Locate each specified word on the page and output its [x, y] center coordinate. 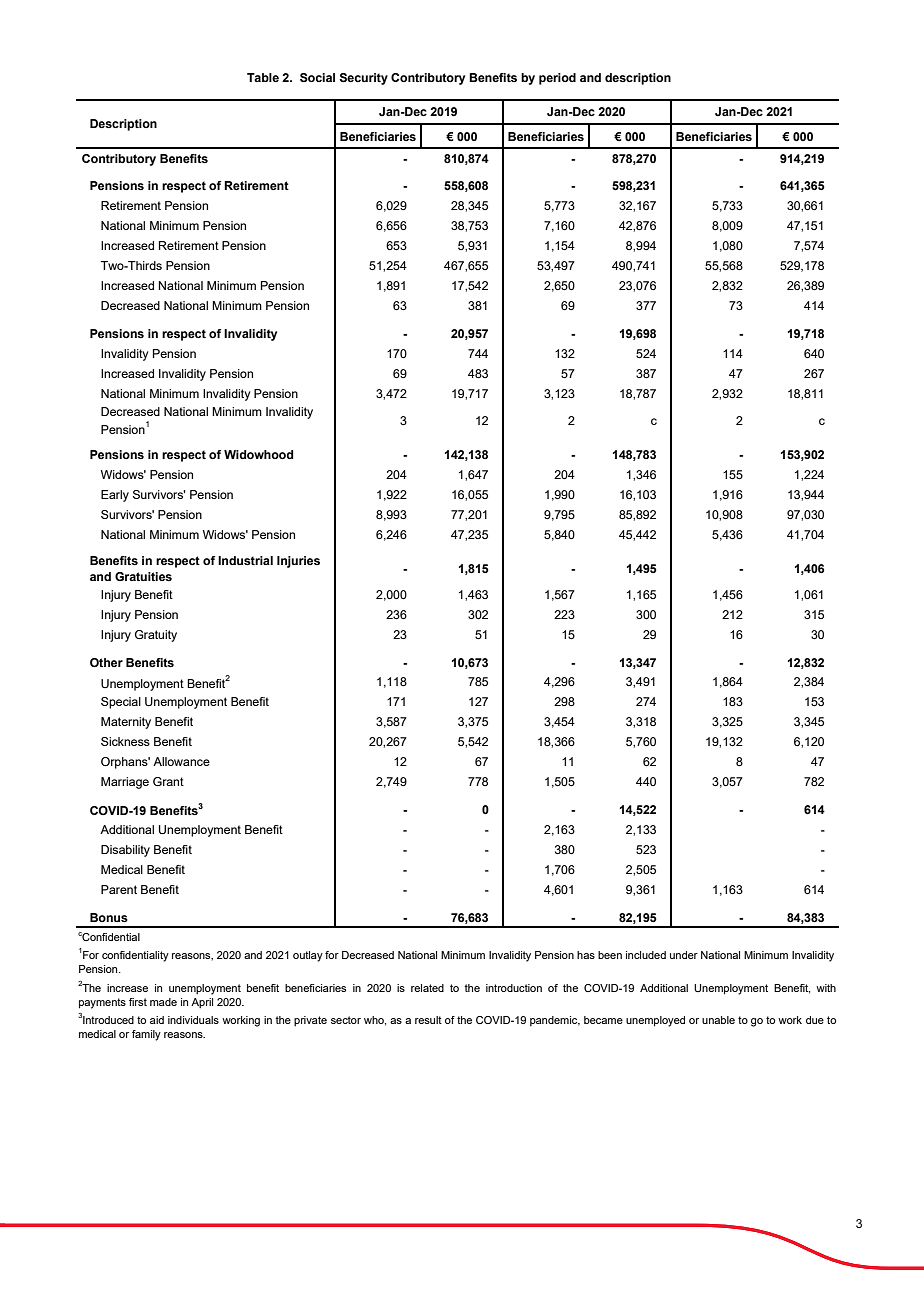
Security [363, 79]
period [557, 79]
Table [263, 77]
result [428, 1020]
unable [718, 1020]
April [202, 1003]
